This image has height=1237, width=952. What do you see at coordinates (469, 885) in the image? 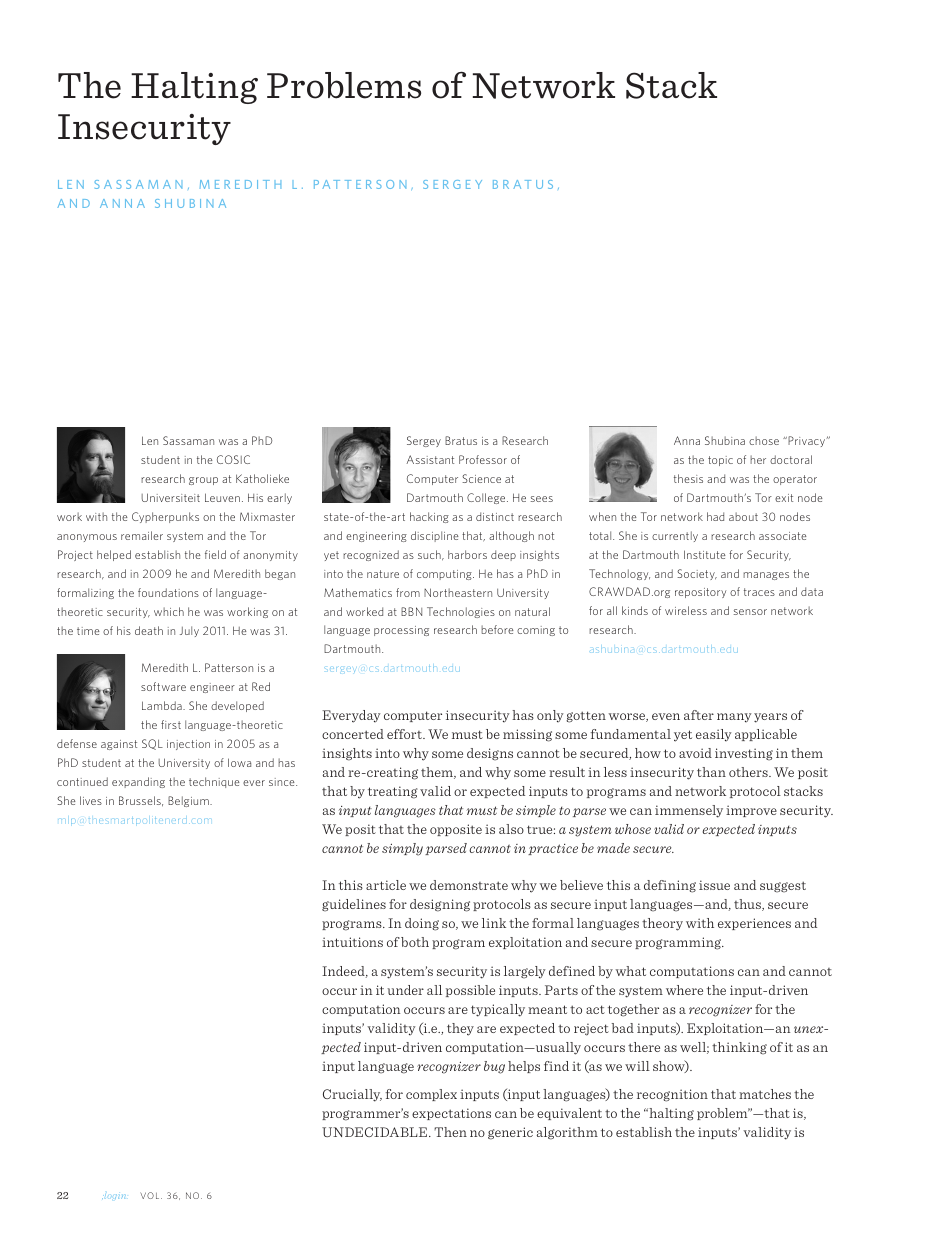
I see `demonstrate` at bounding box center [469, 885].
